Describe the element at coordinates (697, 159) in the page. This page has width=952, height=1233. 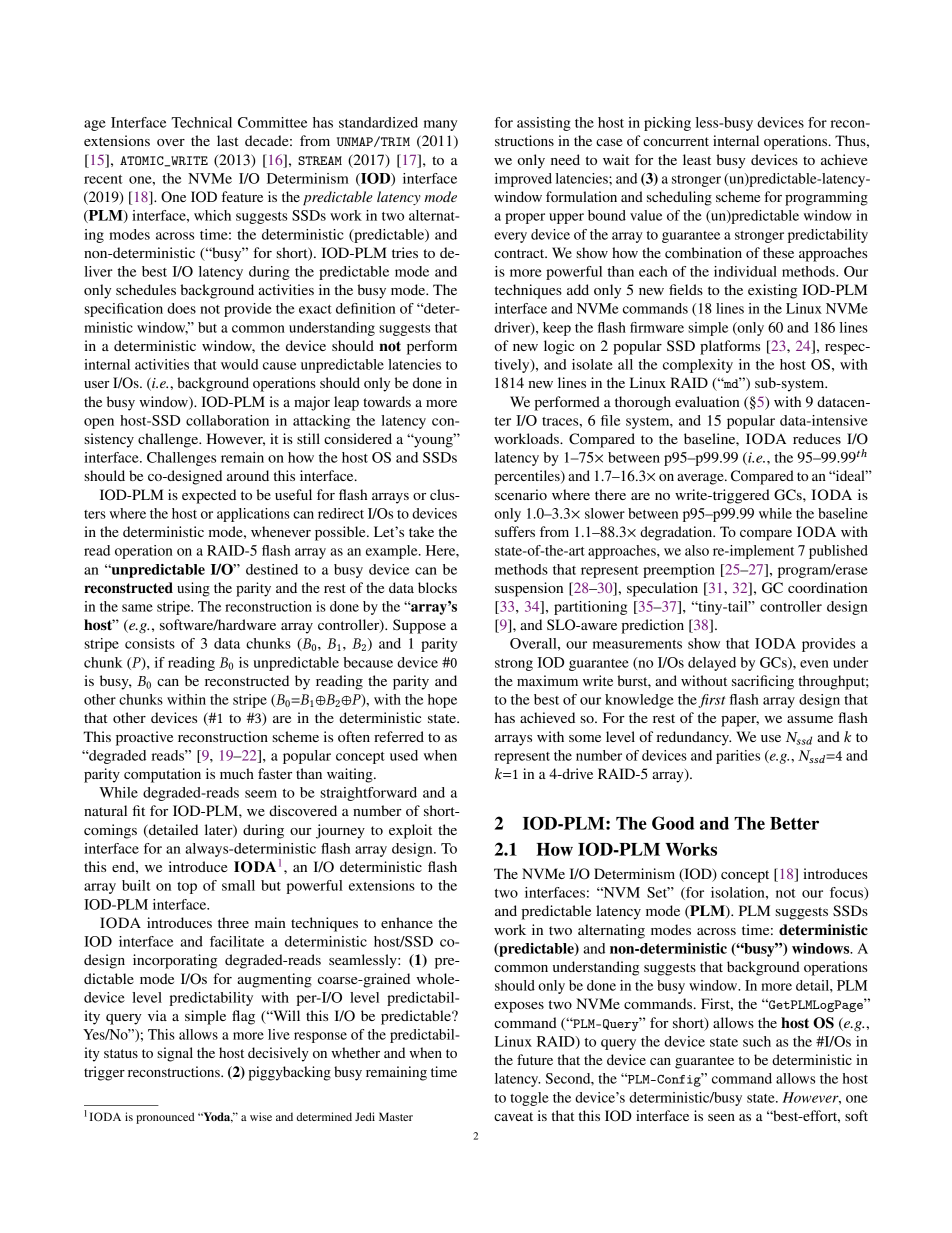
I see `least` at that location.
